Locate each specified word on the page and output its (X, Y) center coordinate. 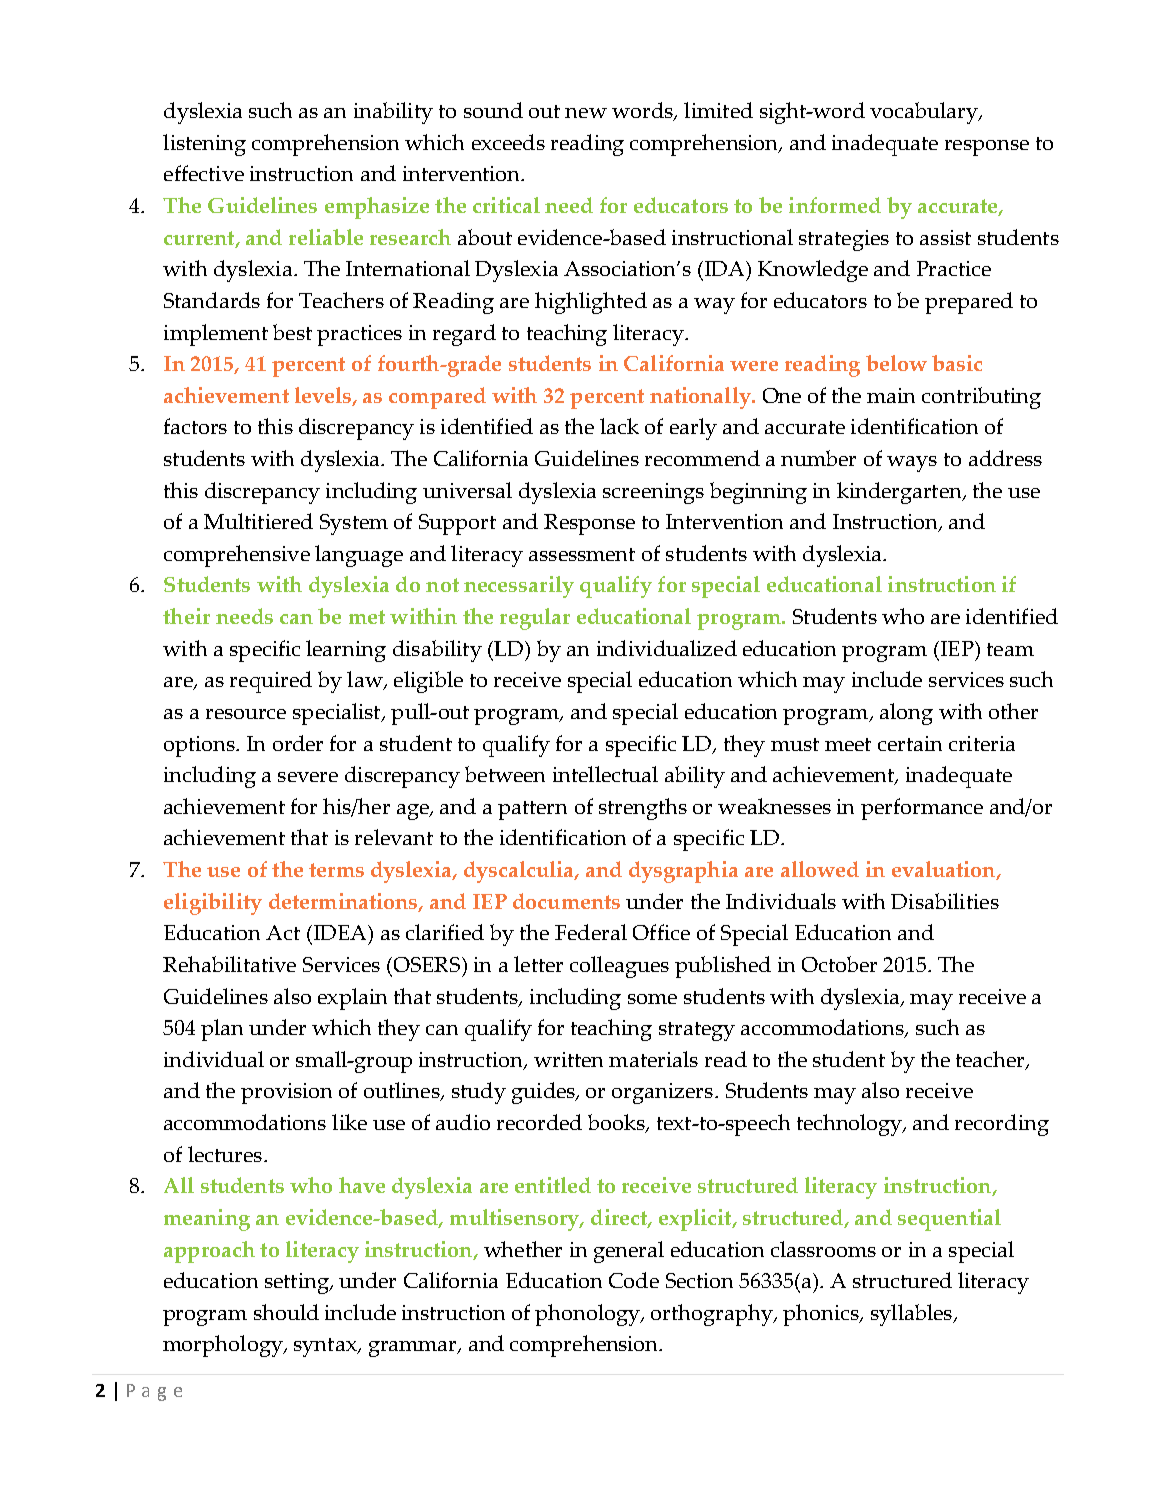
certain (910, 743)
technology (850, 1125)
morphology (224, 1346)
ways (912, 464)
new (586, 113)
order (298, 743)
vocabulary (925, 113)
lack (619, 426)
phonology (589, 1315)
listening (204, 145)
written (568, 1059)
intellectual (605, 774)
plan (222, 1030)
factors (195, 426)
